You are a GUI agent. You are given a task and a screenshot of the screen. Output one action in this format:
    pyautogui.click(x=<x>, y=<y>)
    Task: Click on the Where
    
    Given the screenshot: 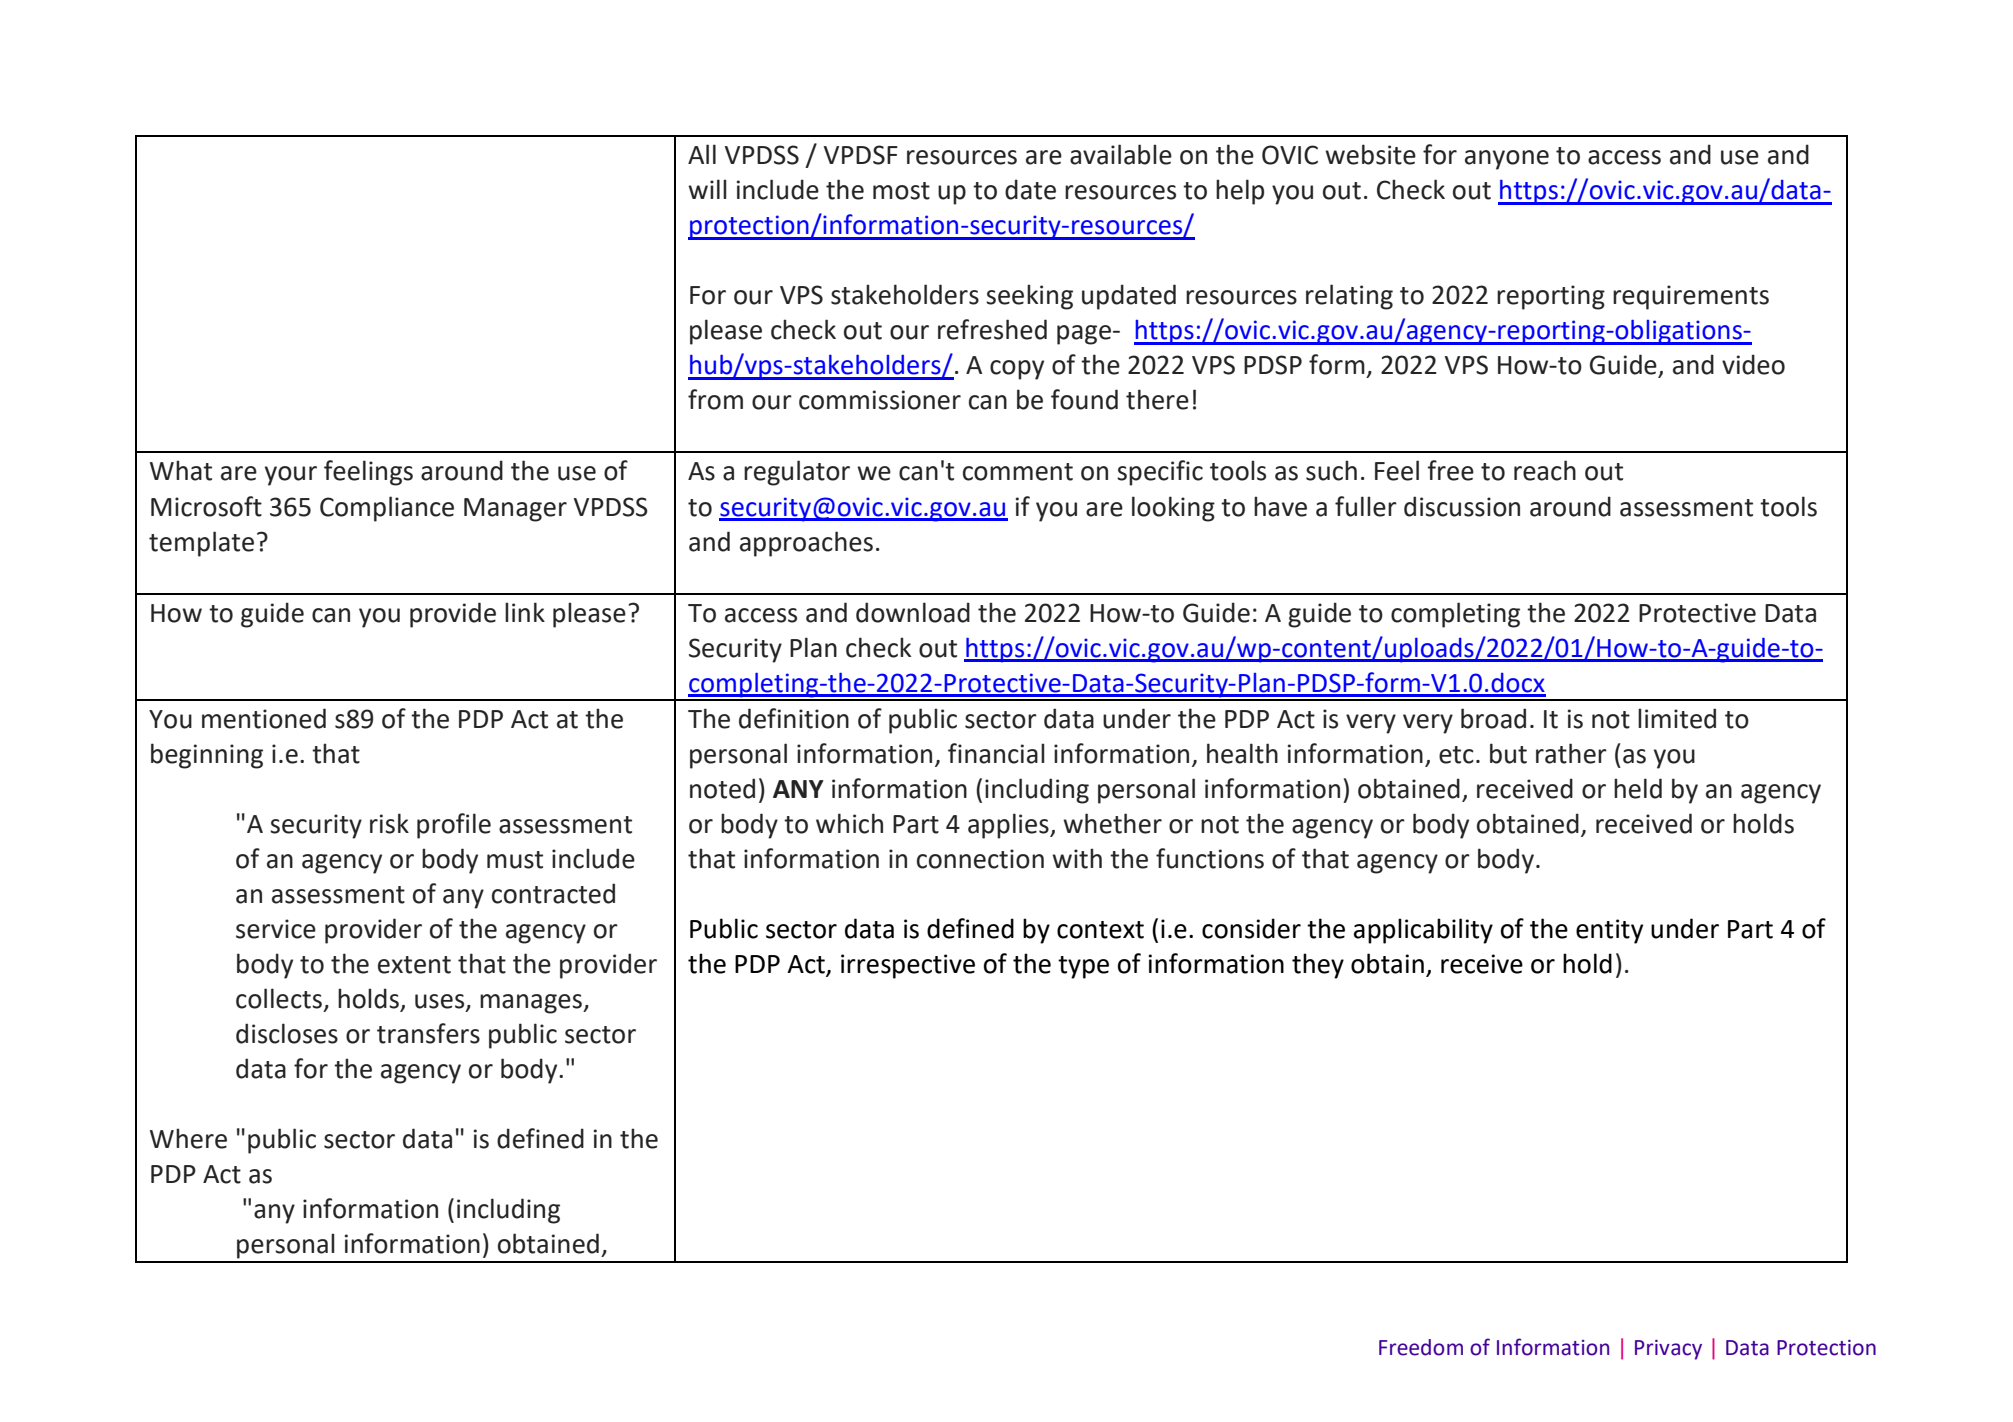 What is the action you would take?
    pyautogui.click(x=188, y=1138)
